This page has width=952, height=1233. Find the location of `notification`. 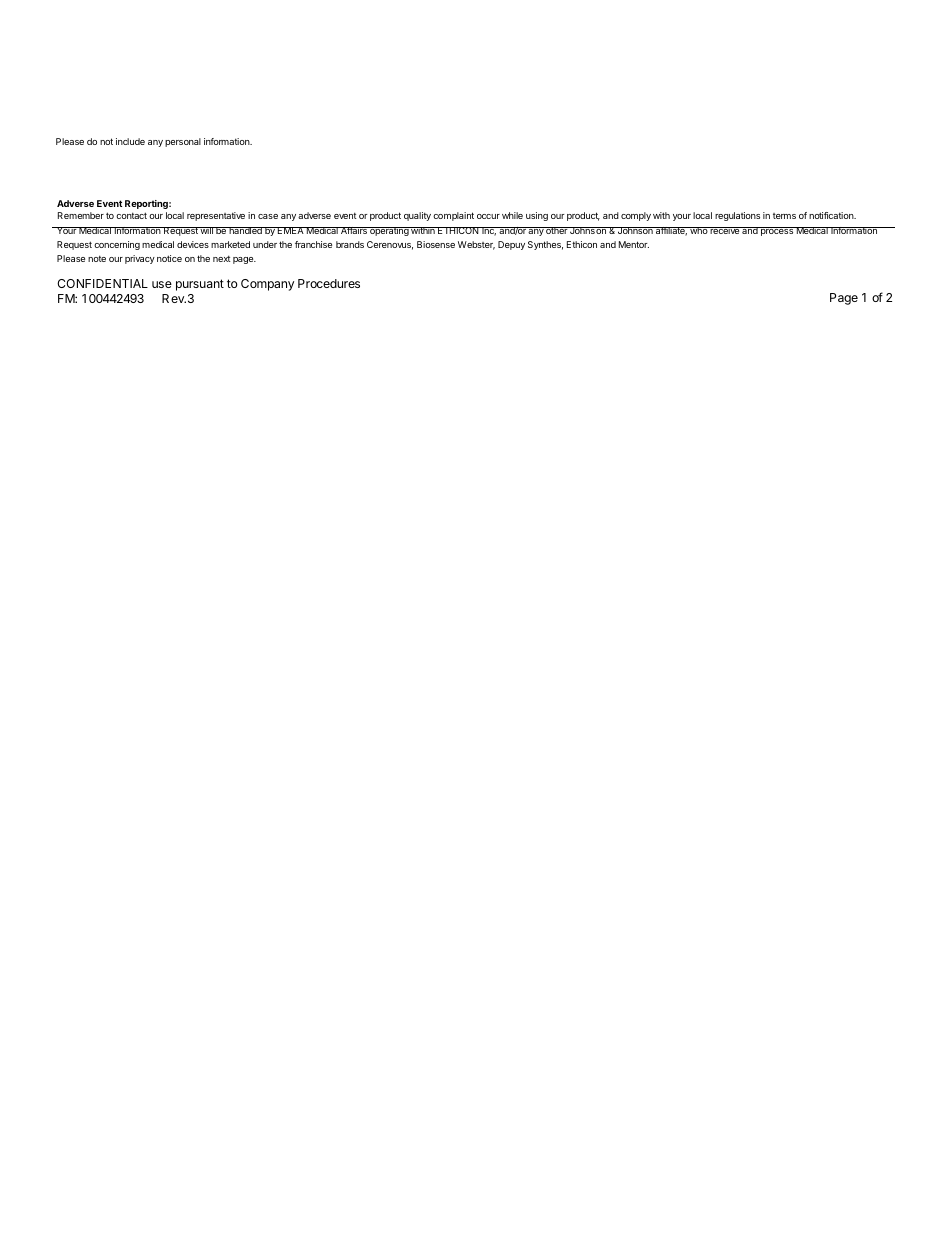

notification is located at coordinates (832, 215).
